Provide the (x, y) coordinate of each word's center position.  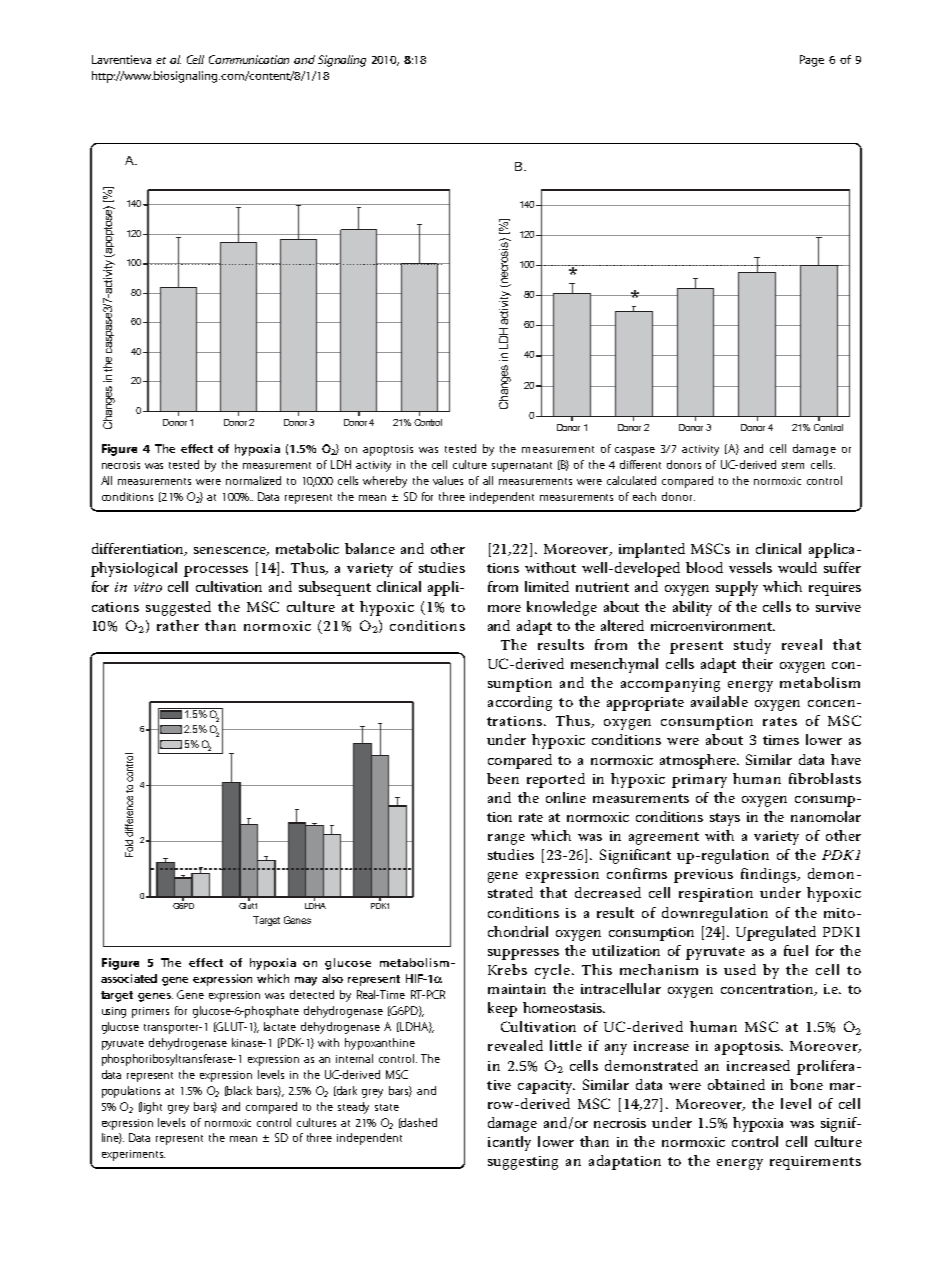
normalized (253, 480)
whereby (385, 482)
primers (150, 1012)
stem (793, 465)
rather (178, 625)
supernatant (522, 467)
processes (216, 571)
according (520, 703)
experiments (133, 1155)
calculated (631, 480)
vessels (750, 567)
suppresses (523, 954)
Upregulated (776, 933)
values (448, 480)
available (719, 701)
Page (812, 61)
